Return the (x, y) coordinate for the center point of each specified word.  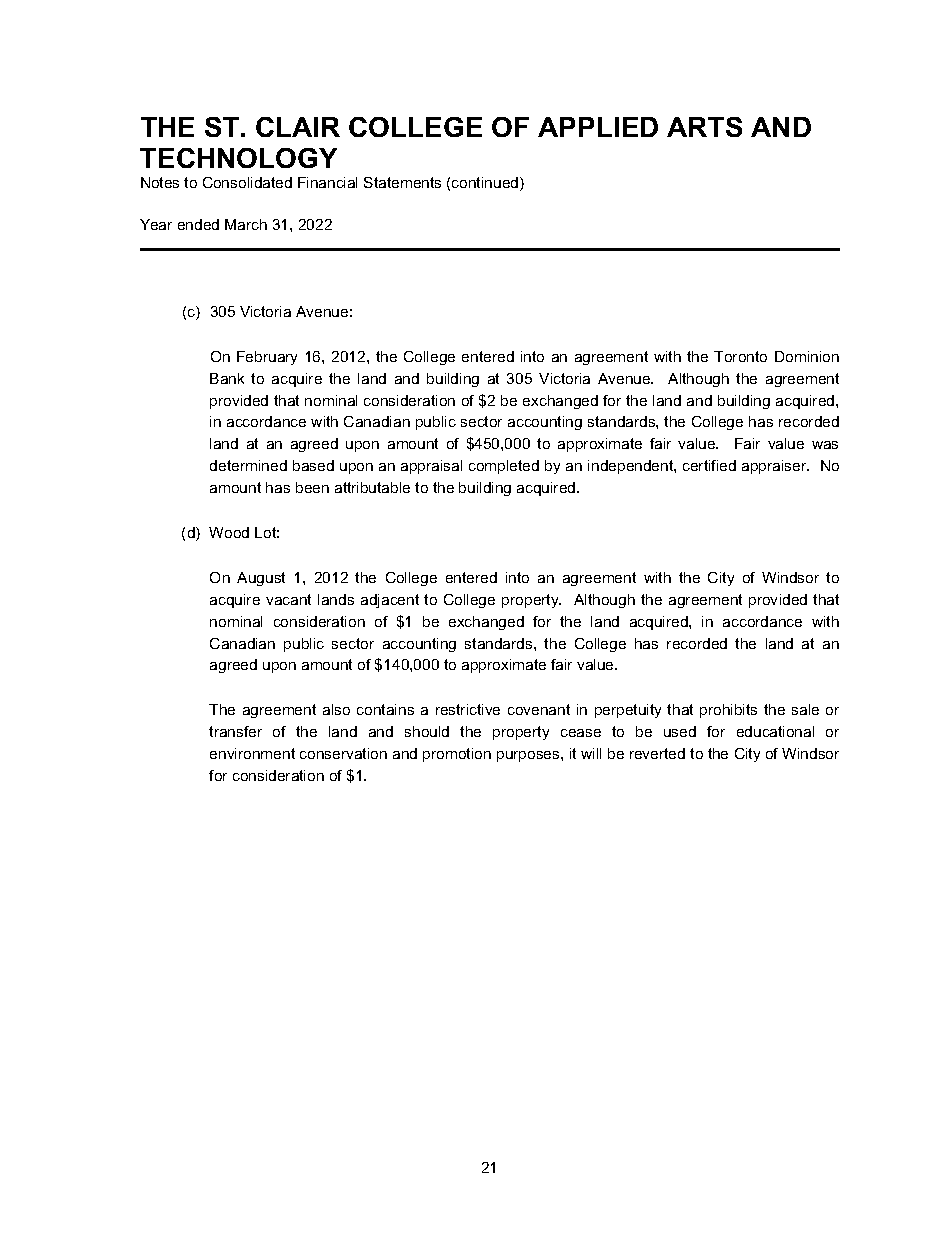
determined (248, 465)
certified (709, 465)
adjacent (390, 601)
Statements (402, 182)
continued (486, 184)
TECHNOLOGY (238, 158)
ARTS (704, 127)
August (261, 579)
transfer (235, 731)
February (267, 358)
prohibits (728, 711)
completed (504, 467)
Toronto (740, 356)
